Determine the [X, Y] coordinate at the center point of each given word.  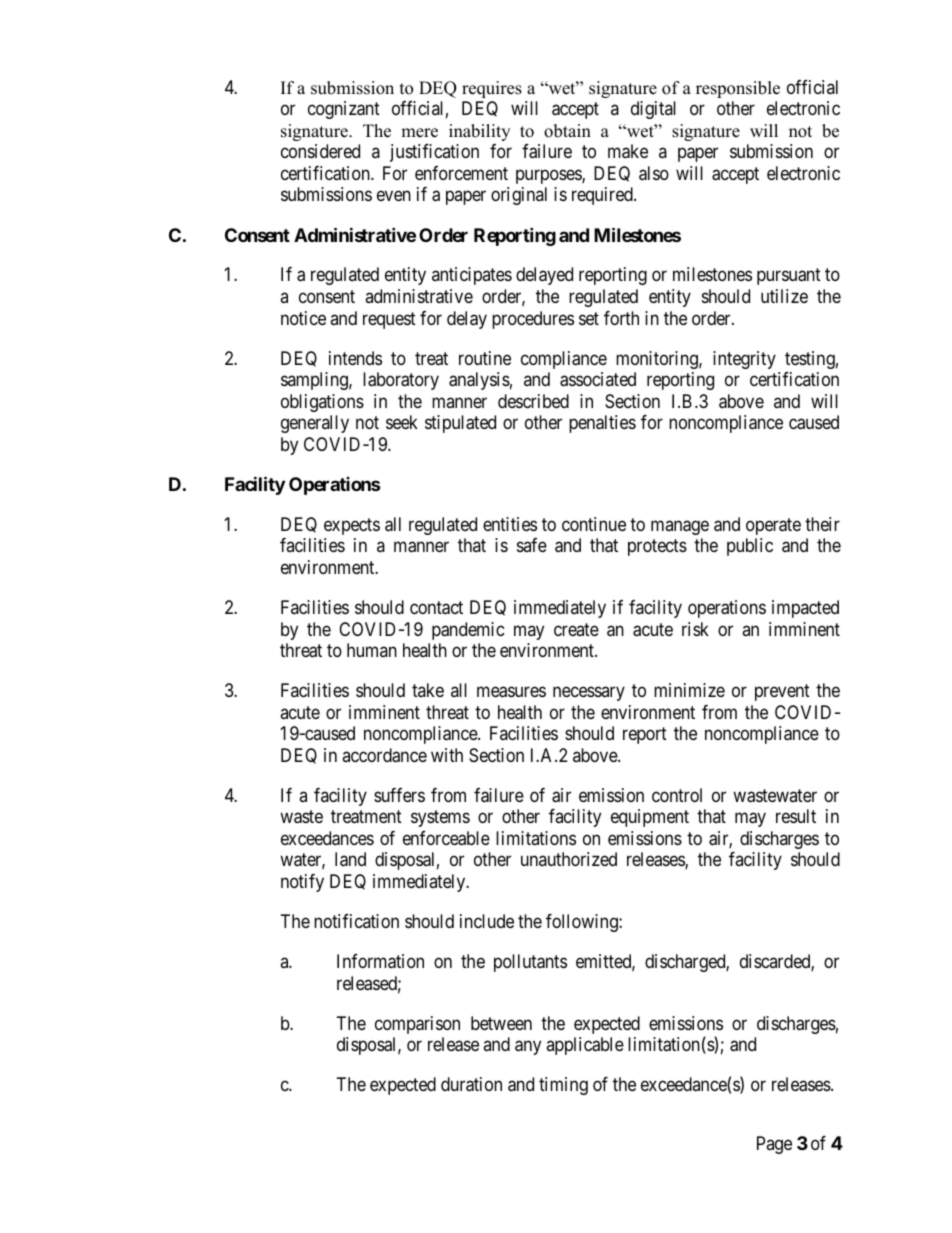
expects [352, 526]
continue [594, 524]
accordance [384, 755]
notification [356, 921]
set [589, 318]
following [583, 923]
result [796, 816]
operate [773, 526]
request [389, 320]
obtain [567, 131]
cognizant [344, 110]
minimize [689, 690]
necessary [589, 694]
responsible [738, 89]
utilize [784, 296]
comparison [417, 1025]
